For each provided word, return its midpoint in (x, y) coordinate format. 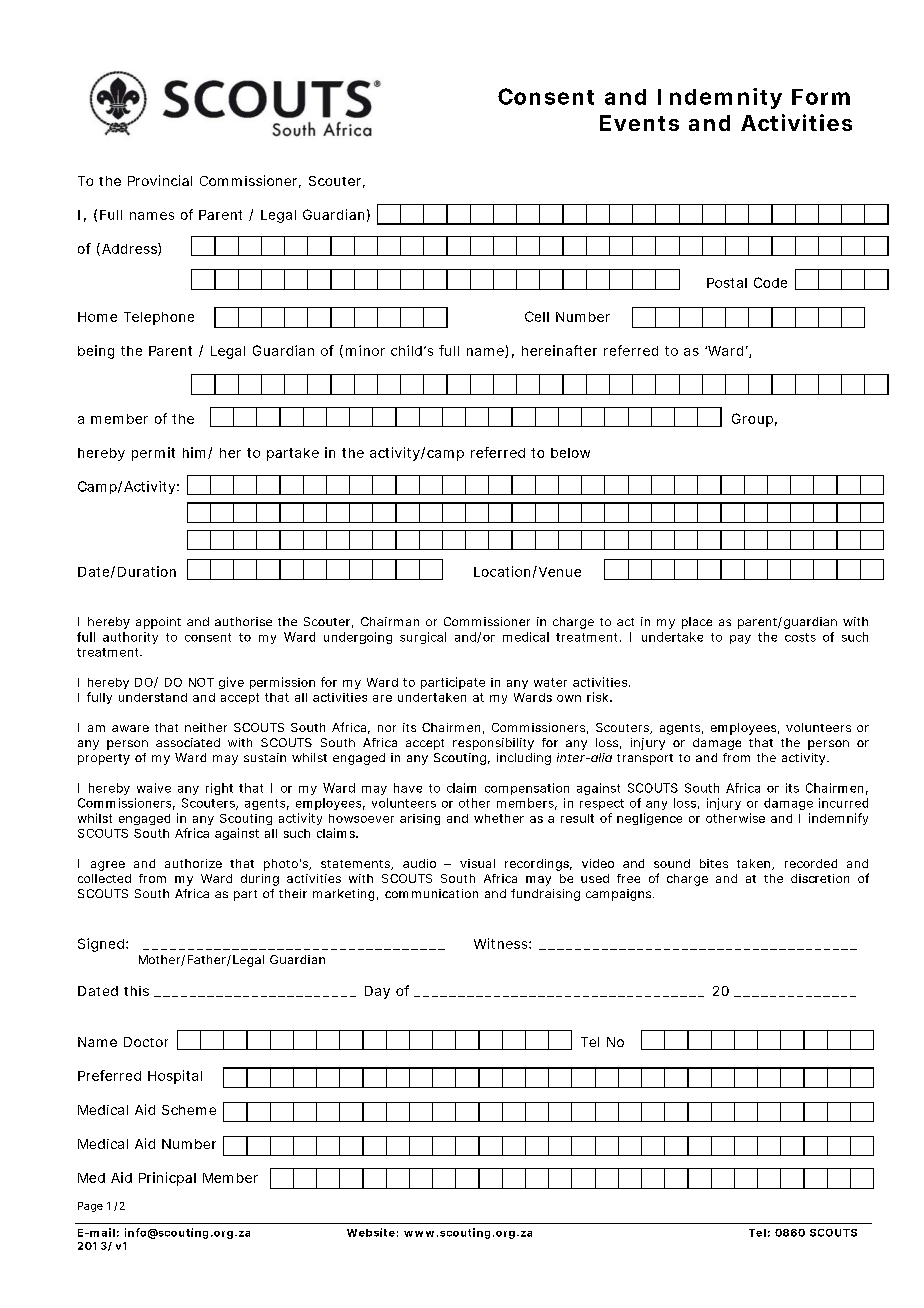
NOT (201, 682)
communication (431, 893)
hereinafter (559, 350)
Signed (101, 945)
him (194, 452)
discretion (820, 878)
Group (752, 420)
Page (90, 1207)
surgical (423, 638)
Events (639, 123)
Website (371, 1232)
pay (740, 639)
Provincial (160, 180)
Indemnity (720, 98)
